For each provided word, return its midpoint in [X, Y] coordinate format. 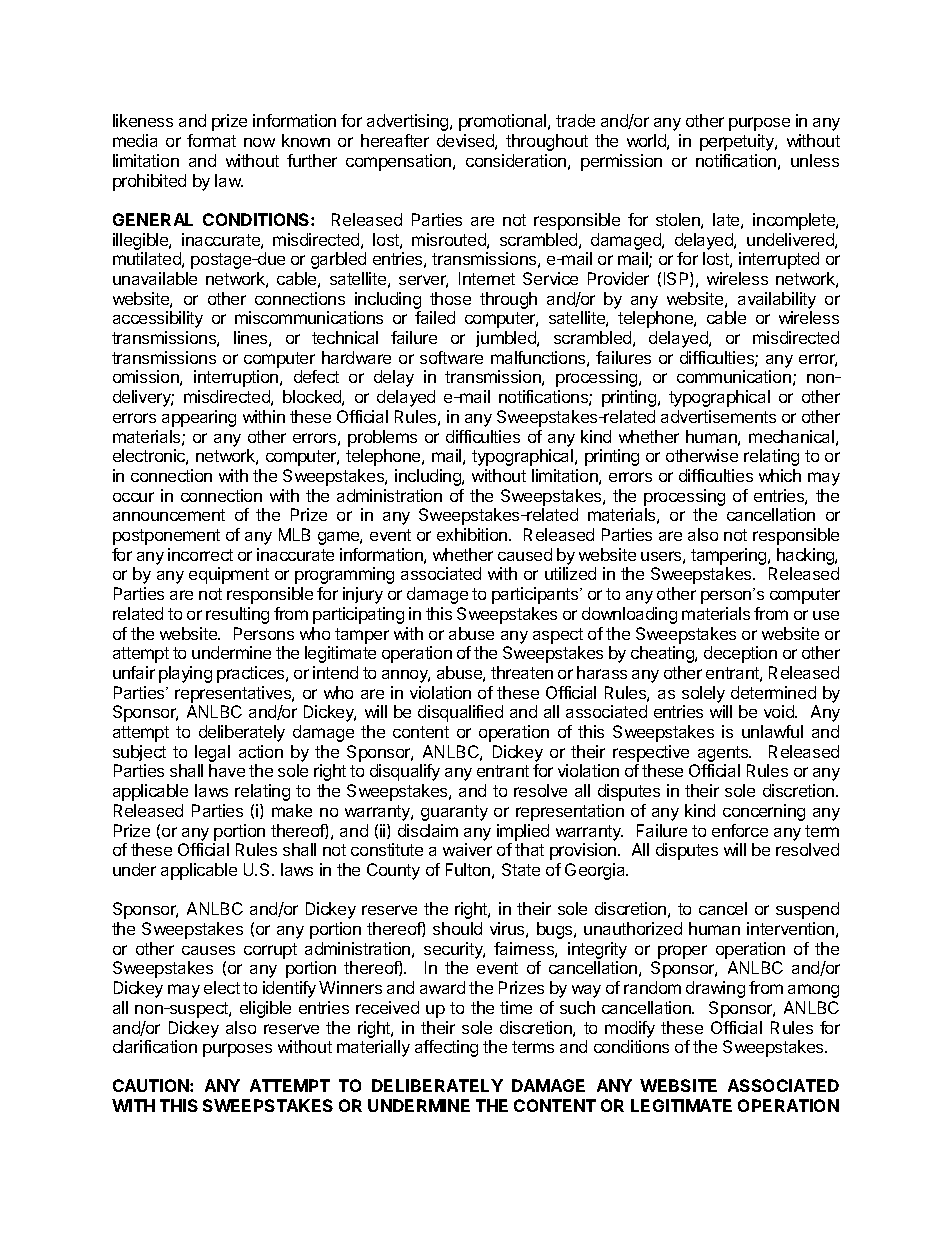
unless [815, 160]
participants [536, 595]
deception [740, 654]
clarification [155, 1046]
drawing [715, 989]
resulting [237, 615]
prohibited [149, 182]
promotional [504, 122]
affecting [446, 1048]
